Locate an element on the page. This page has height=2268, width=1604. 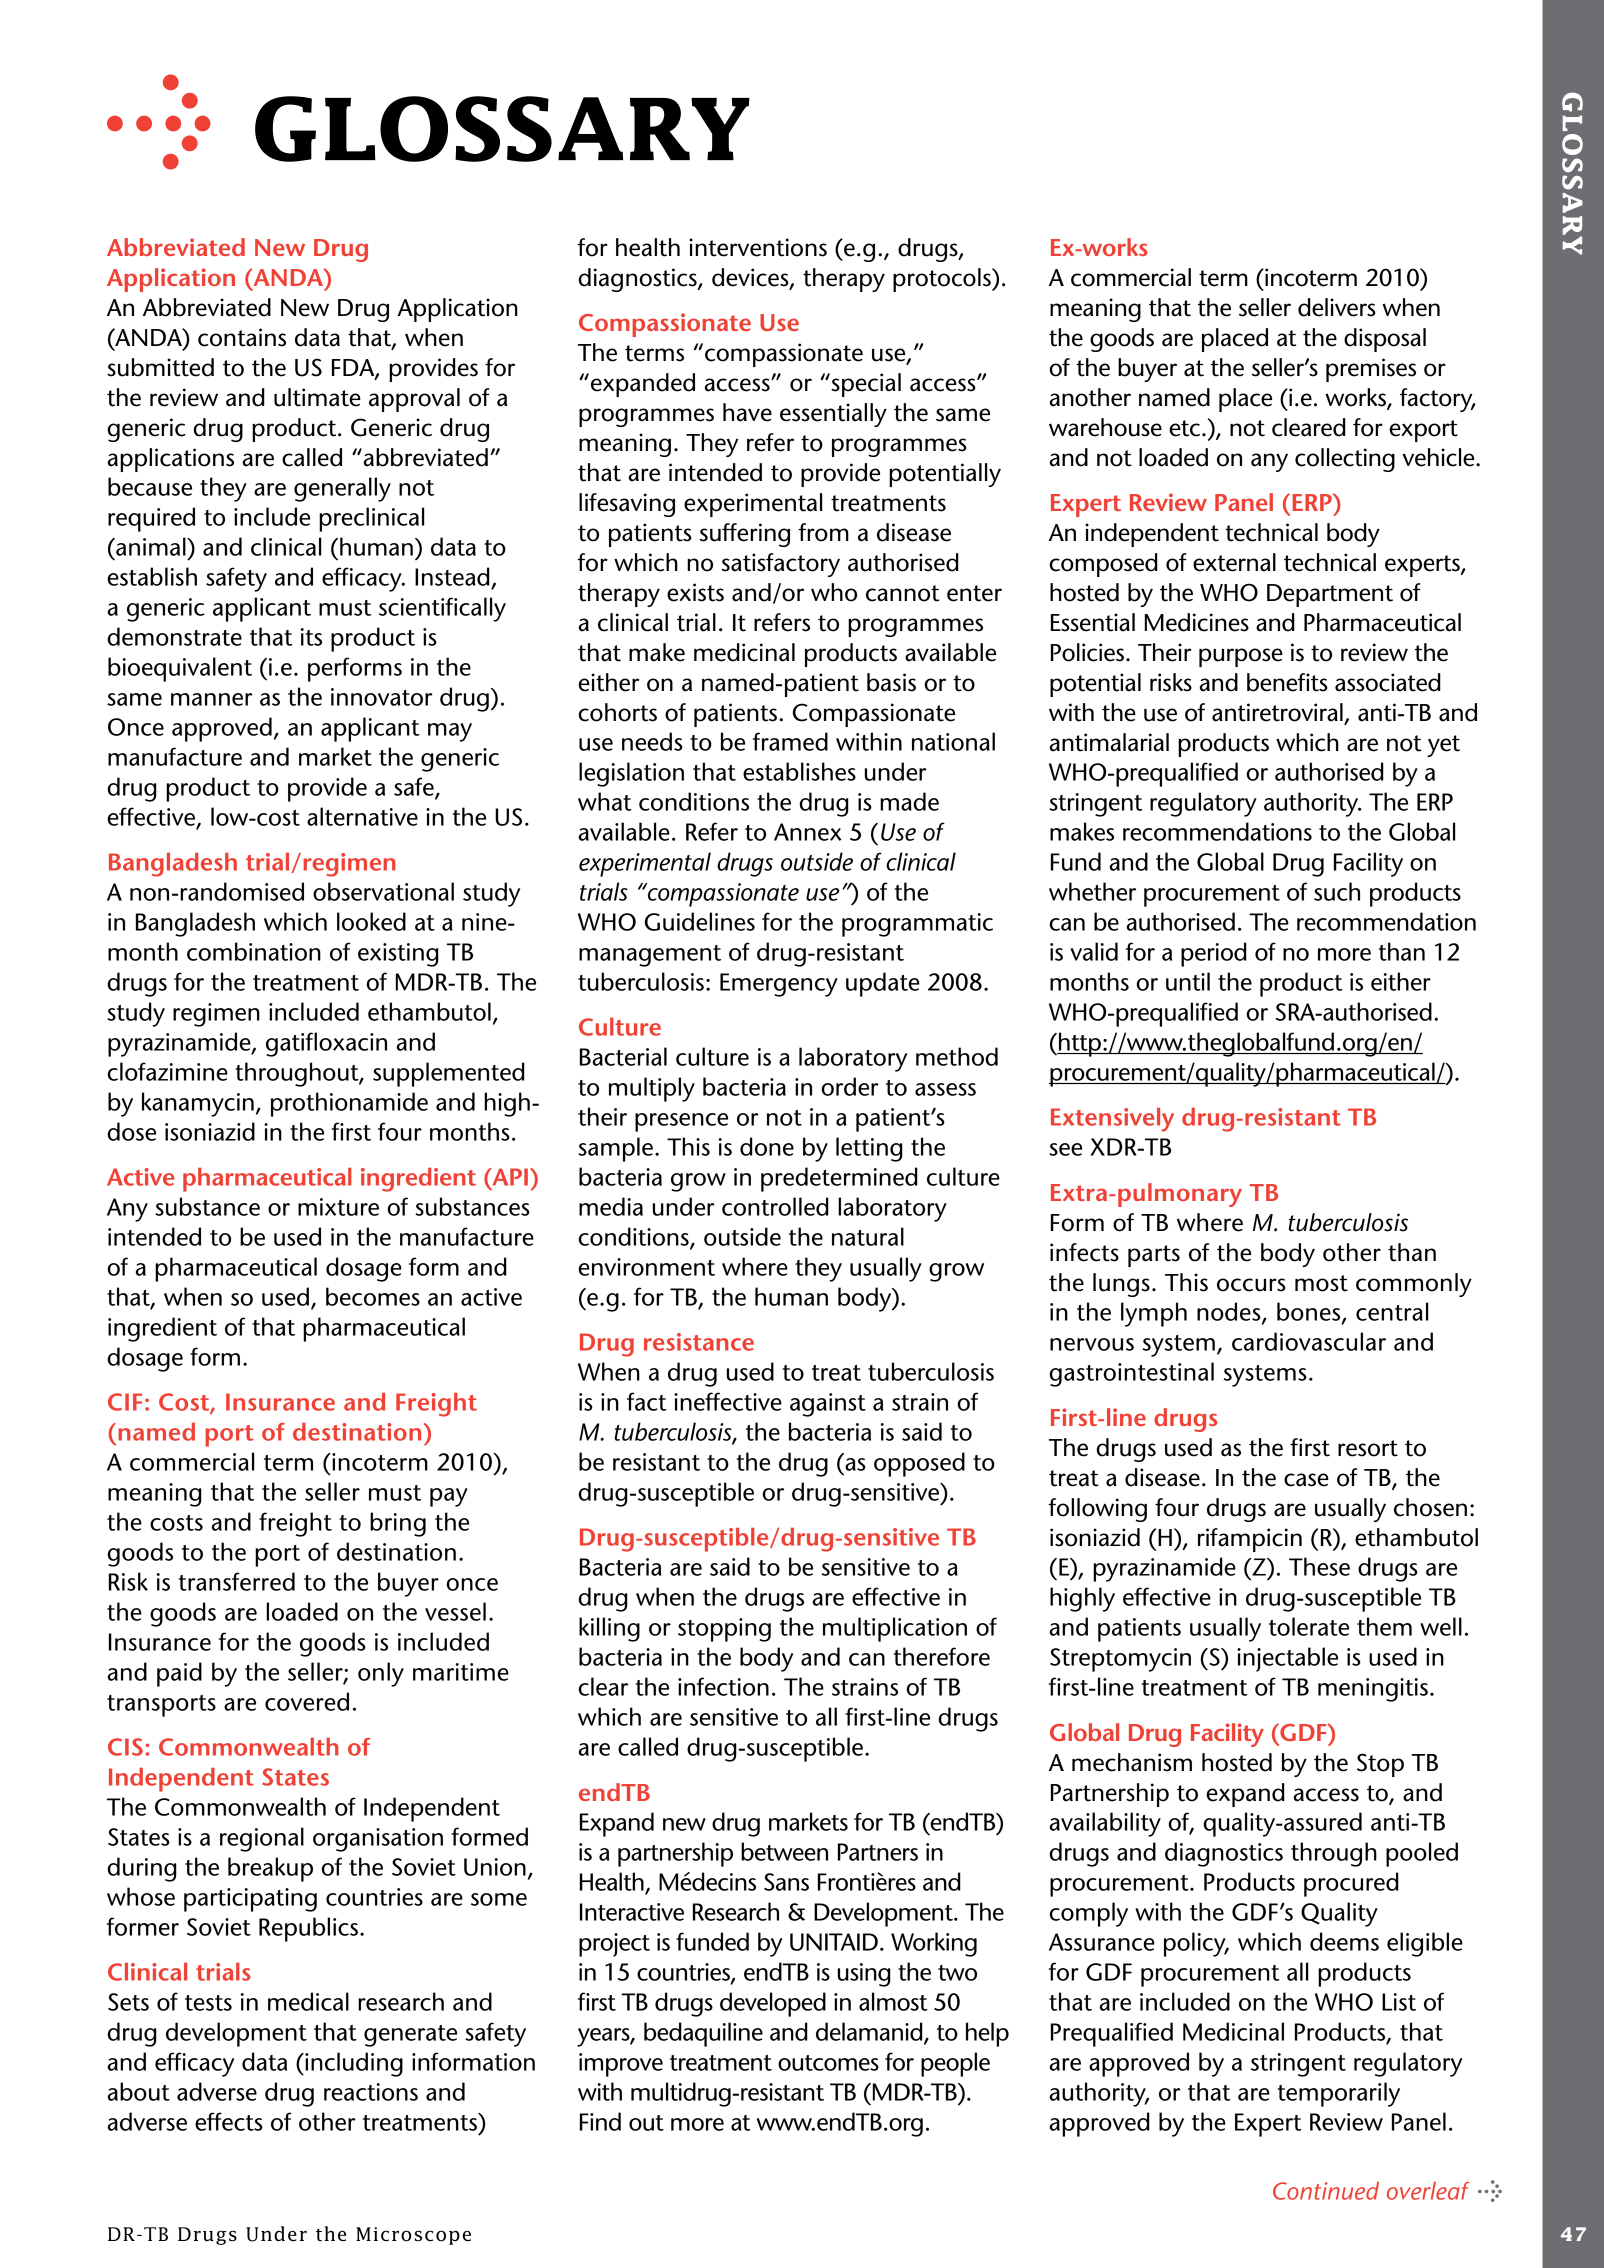
temporarily is located at coordinates (1339, 2094).
